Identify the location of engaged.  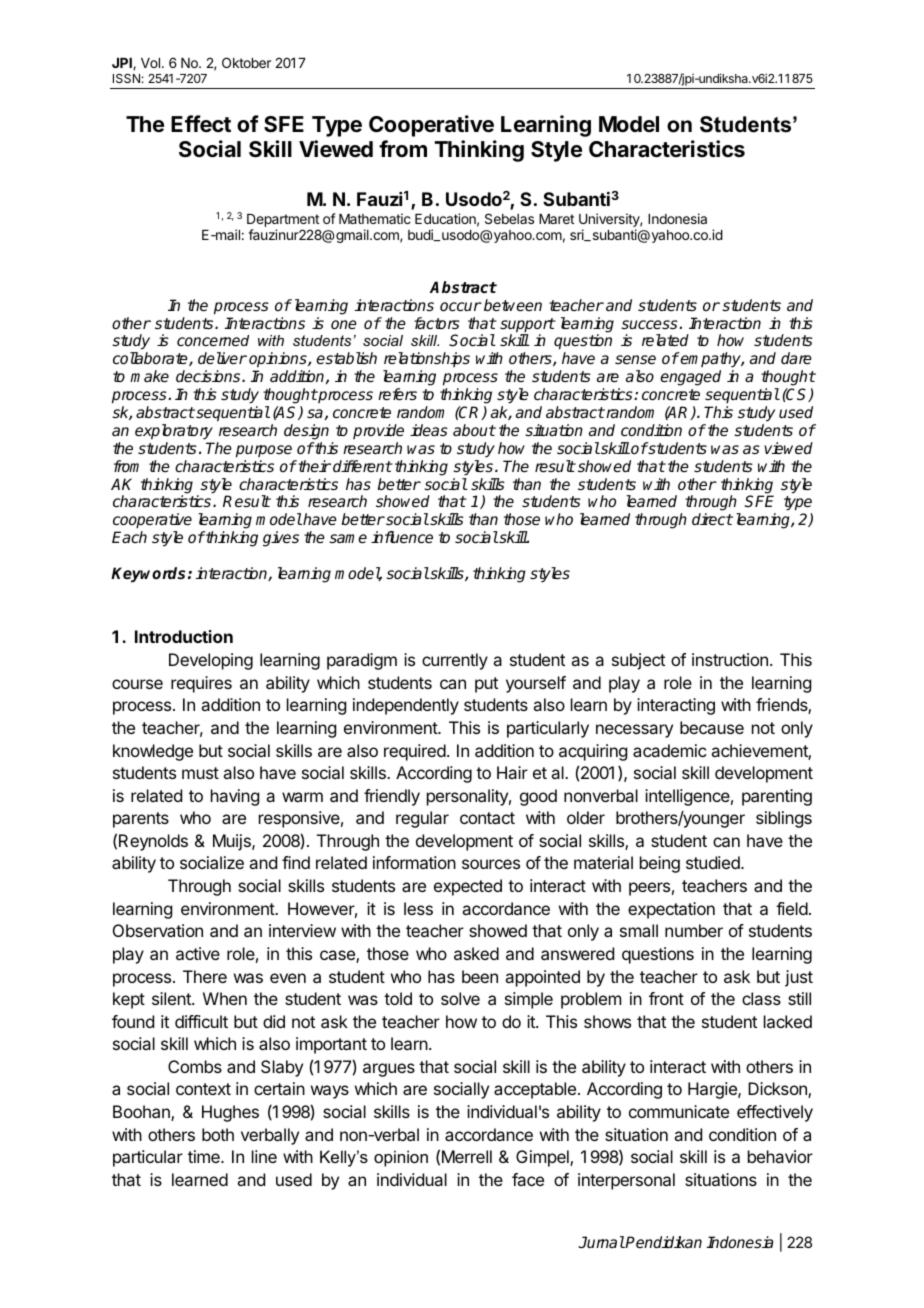
(690, 378).
